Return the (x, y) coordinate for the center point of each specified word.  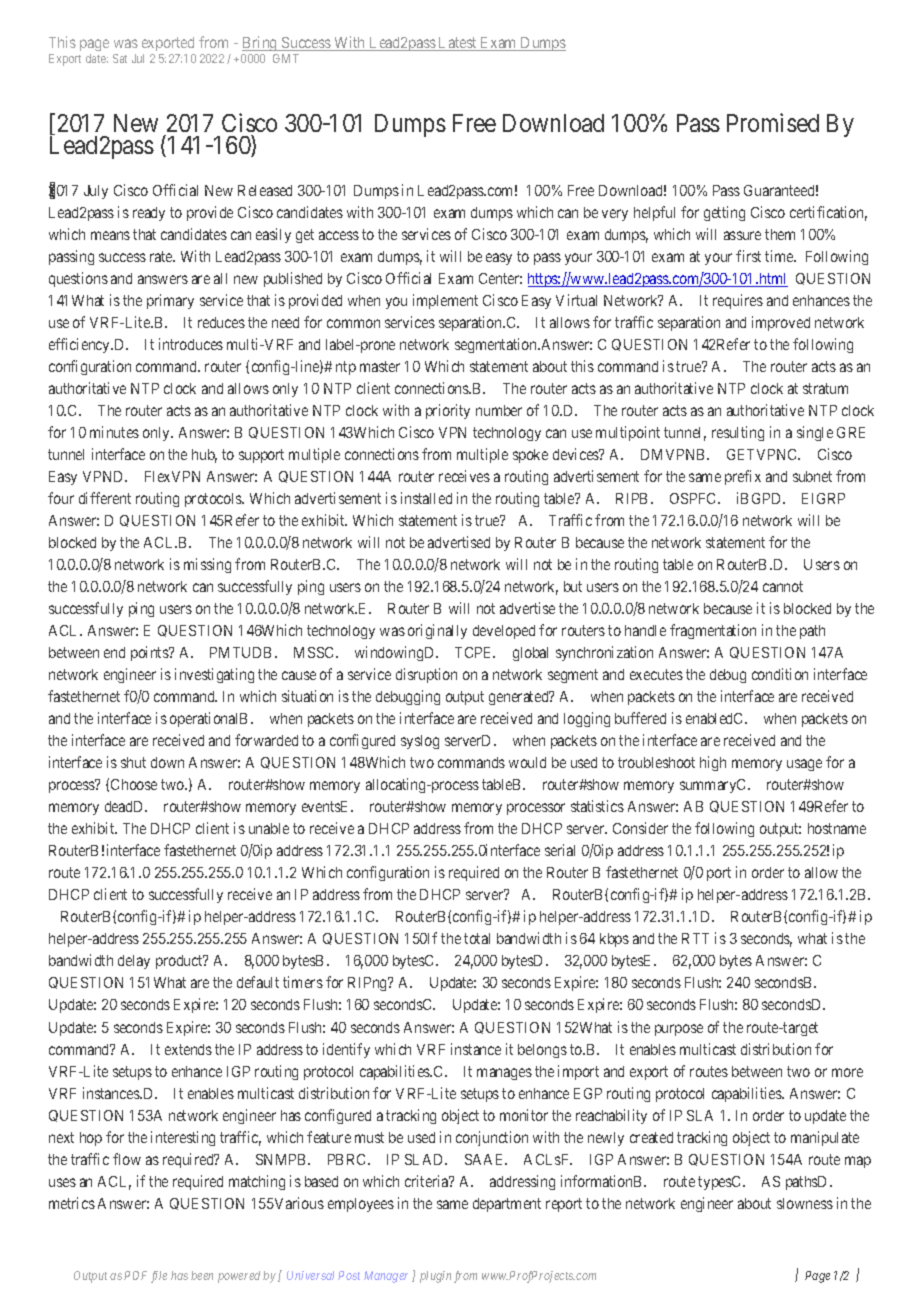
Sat (120, 58)
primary (170, 301)
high (713, 763)
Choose (134, 784)
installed (426, 498)
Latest (458, 44)
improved (781, 323)
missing (207, 565)
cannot (783, 586)
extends (188, 1049)
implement (445, 301)
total (477, 938)
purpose (679, 1030)
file (159, 1277)
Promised (773, 123)
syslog (420, 742)
